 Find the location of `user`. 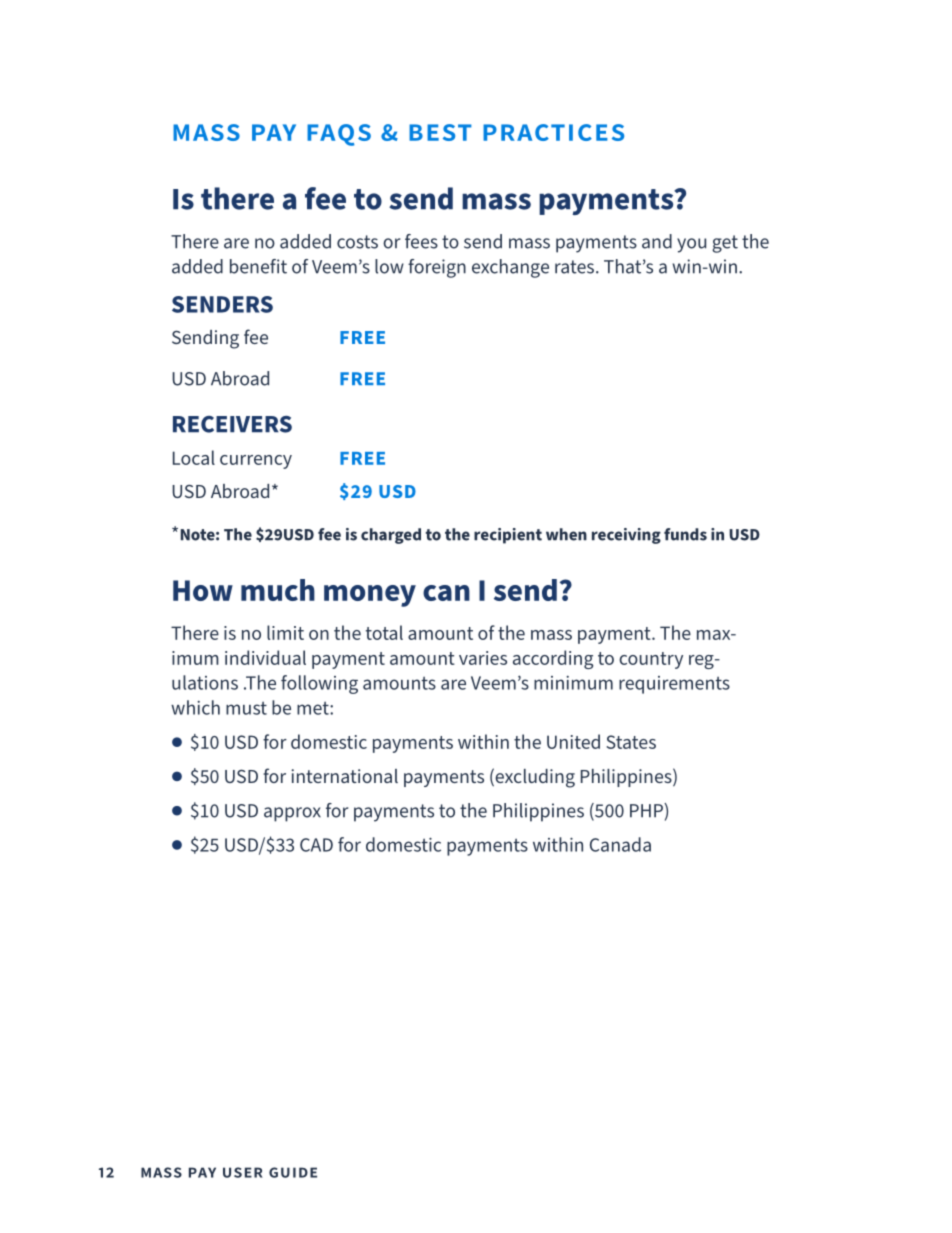

user is located at coordinates (243, 1172).
